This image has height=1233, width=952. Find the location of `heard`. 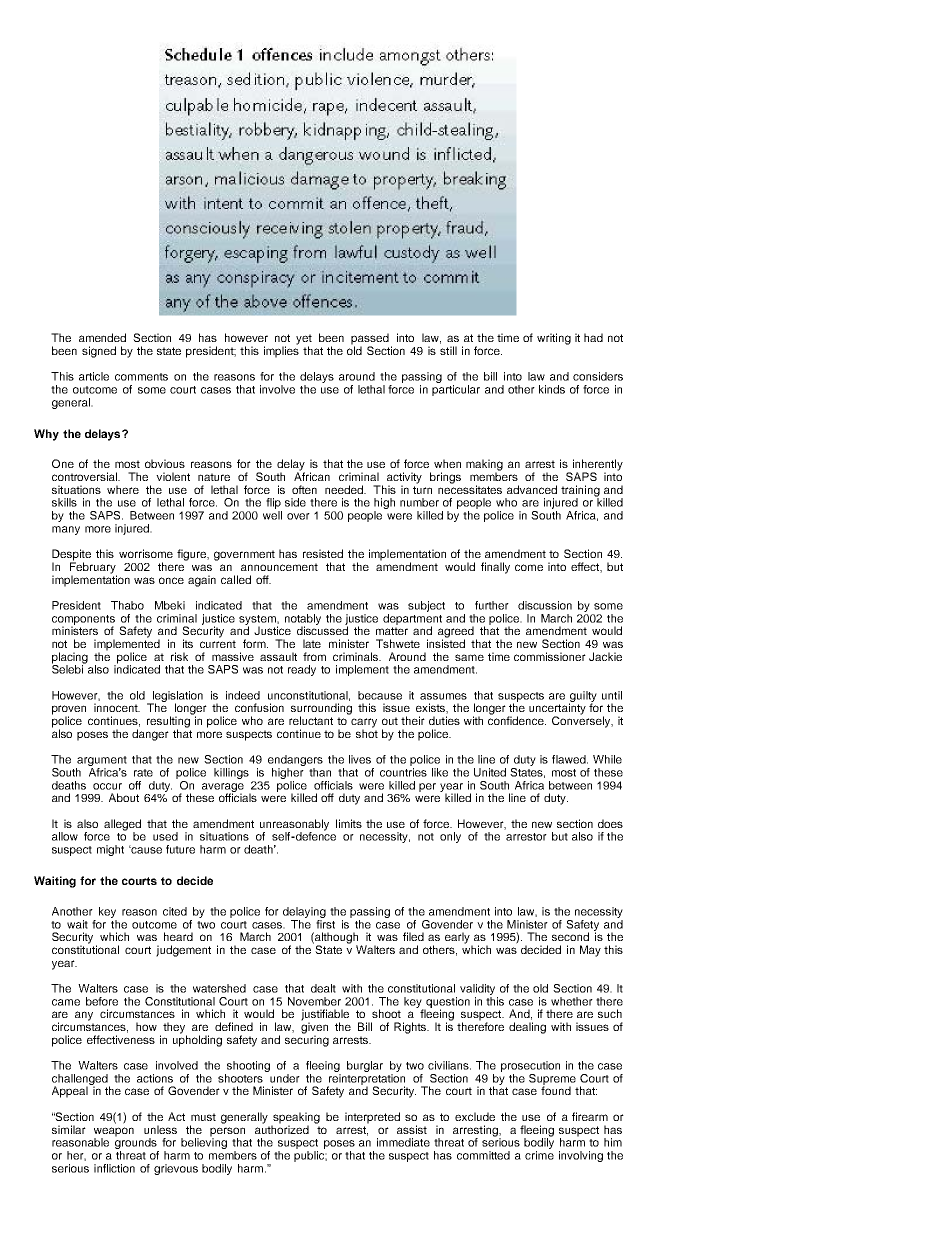

heard is located at coordinates (178, 936).
